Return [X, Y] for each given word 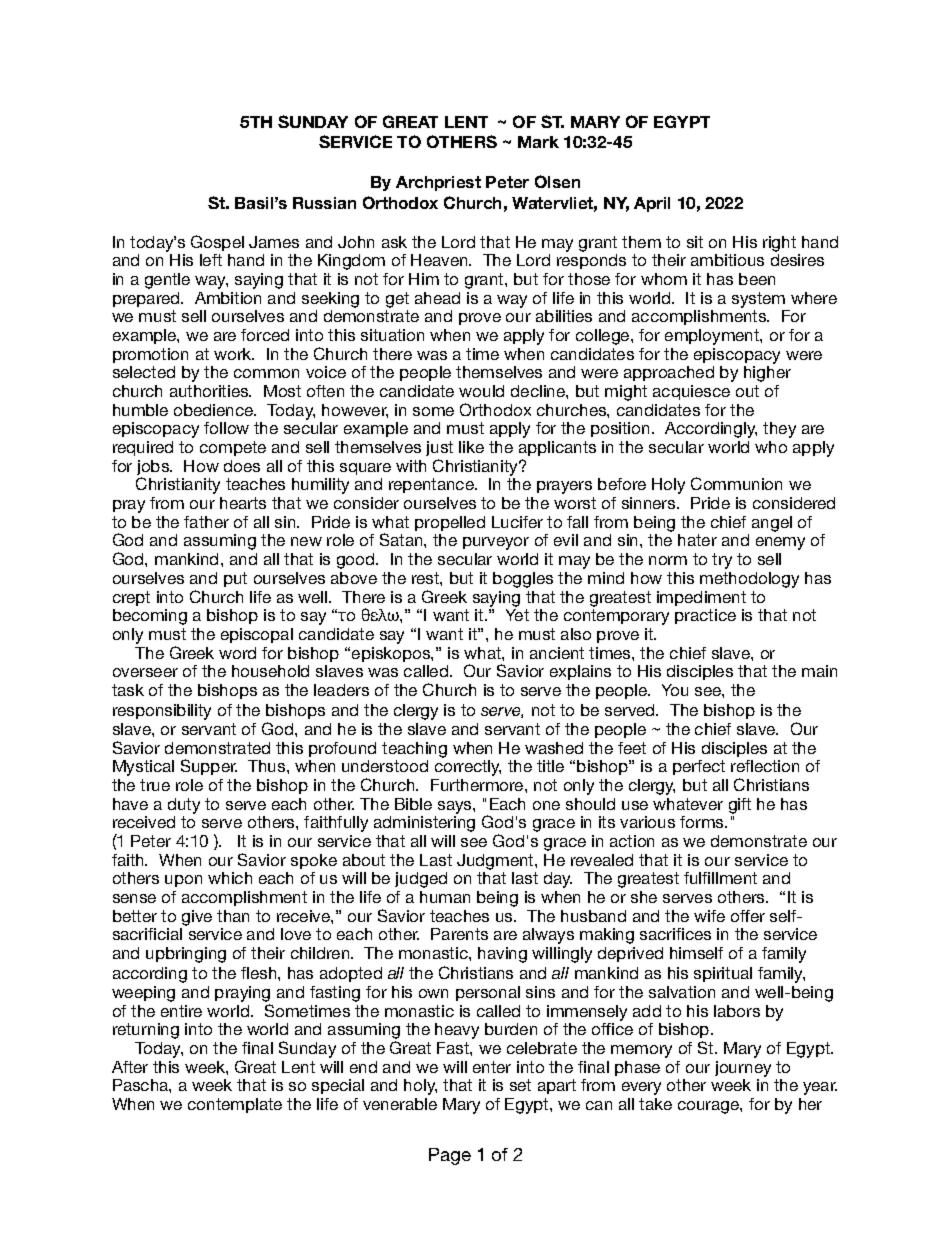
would [481, 391]
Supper [209, 767]
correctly [468, 768]
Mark [538, 142]
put [235, 579]
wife [709, 916]
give [197, 918]
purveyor [496, 543]
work [234, 354]
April [652, 204]
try [722, 561]
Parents [459, 934]
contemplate [235, 1105]
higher [767, 374]
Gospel [217, 243]
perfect [699, 767]
